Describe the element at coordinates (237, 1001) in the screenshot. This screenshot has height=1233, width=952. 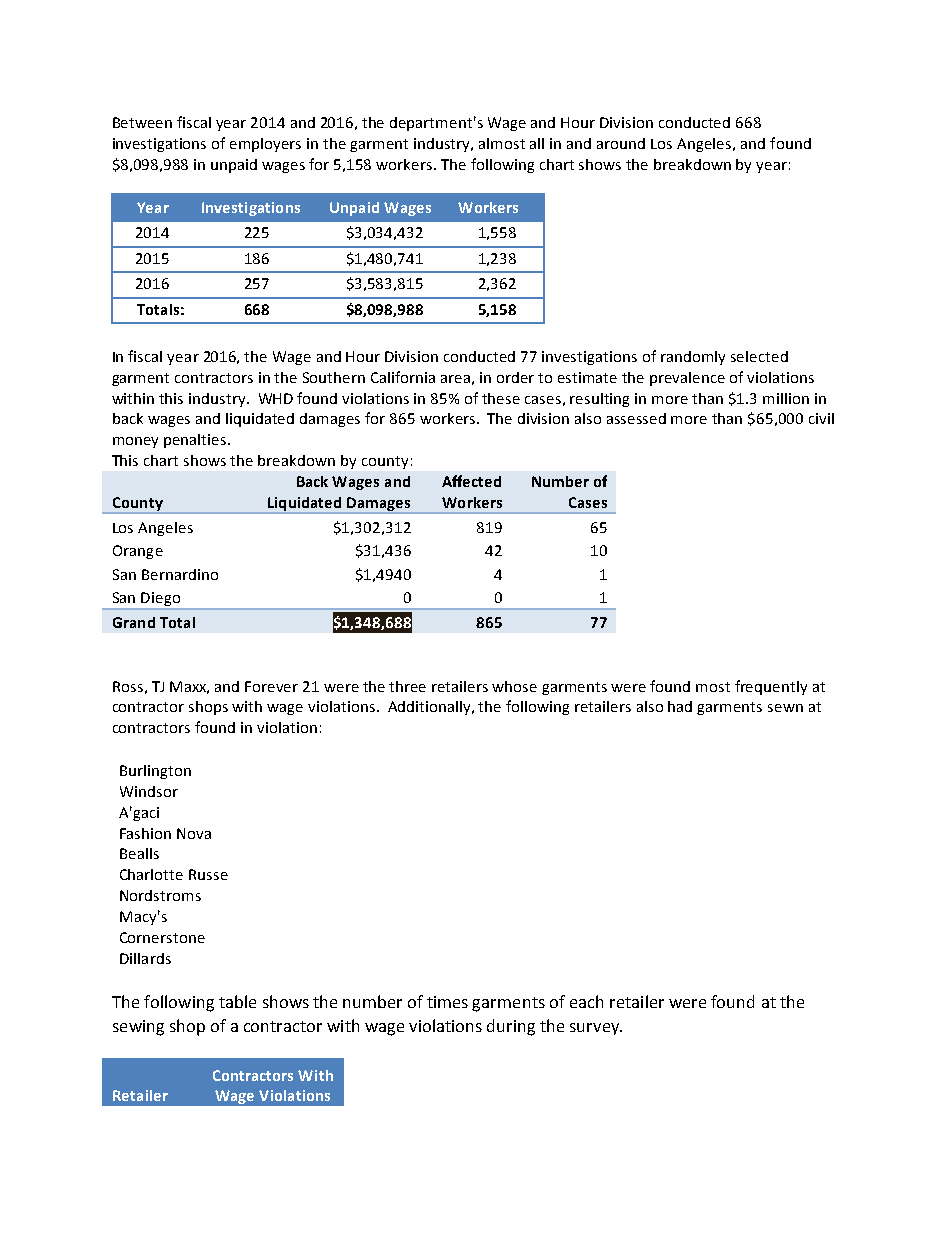
I see `table` at that location.
